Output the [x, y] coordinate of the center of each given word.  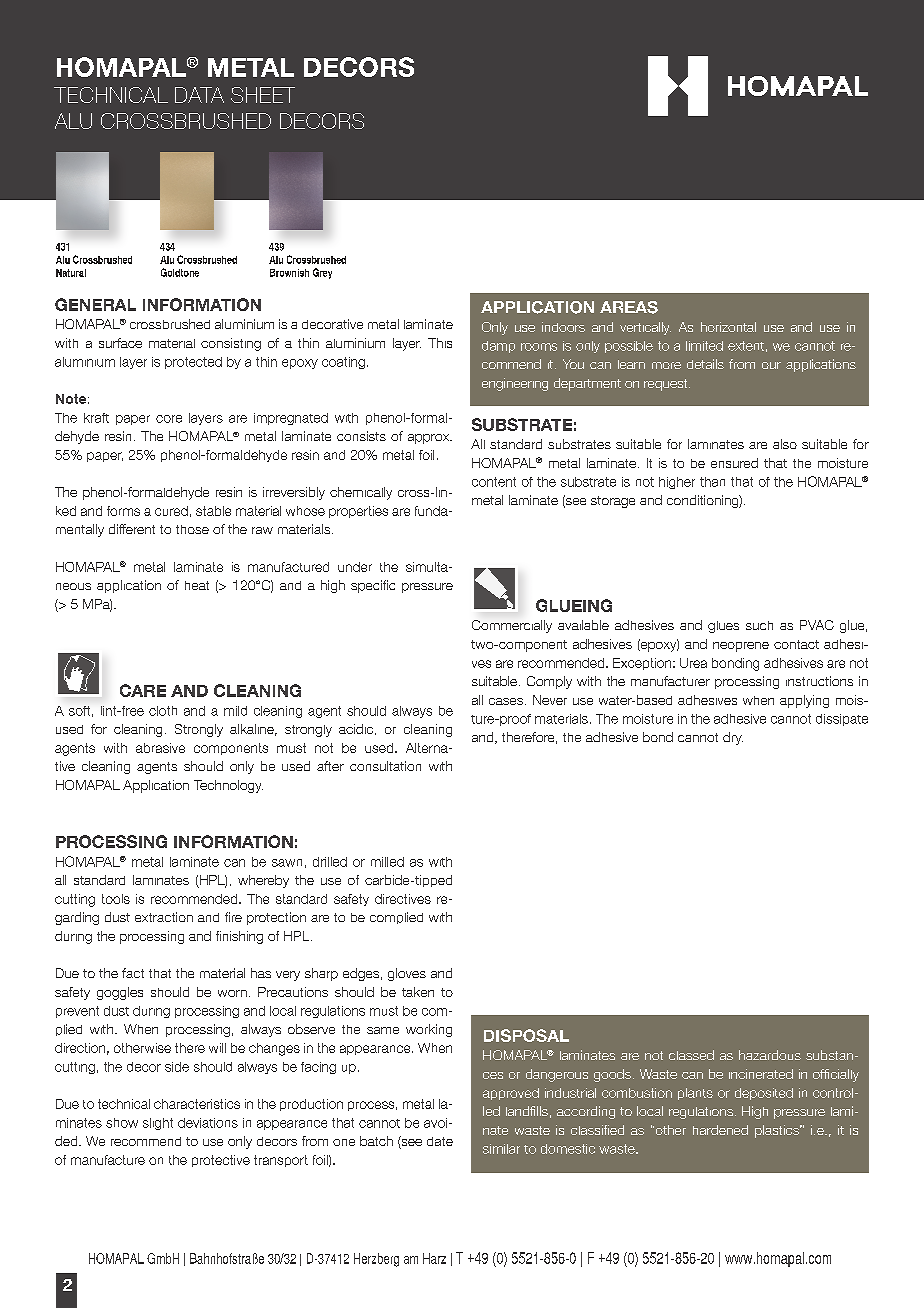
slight [158, 1124]
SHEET [263, 95]
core [169, 419]
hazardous [770, 1055]
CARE [143, 690]
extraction [164, 917]
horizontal [728, 327]
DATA [199, 95]
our [771, 365]
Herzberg [376, 1260]
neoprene [741, 647]
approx [430, 439]
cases [507, 701]
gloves [407, 974]
